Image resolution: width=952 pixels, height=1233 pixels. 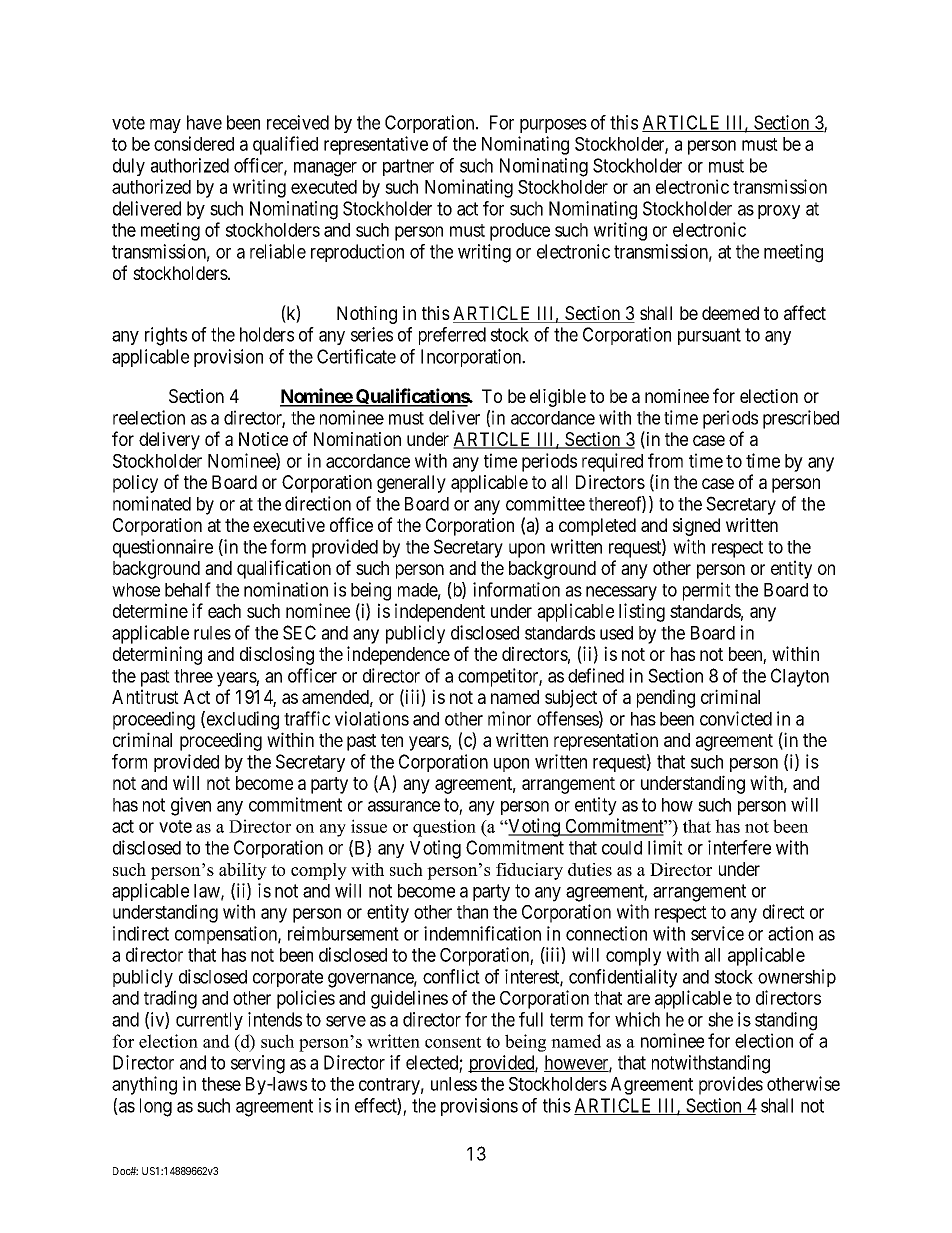 I want to click on generally, so click(x=411, y=484).
